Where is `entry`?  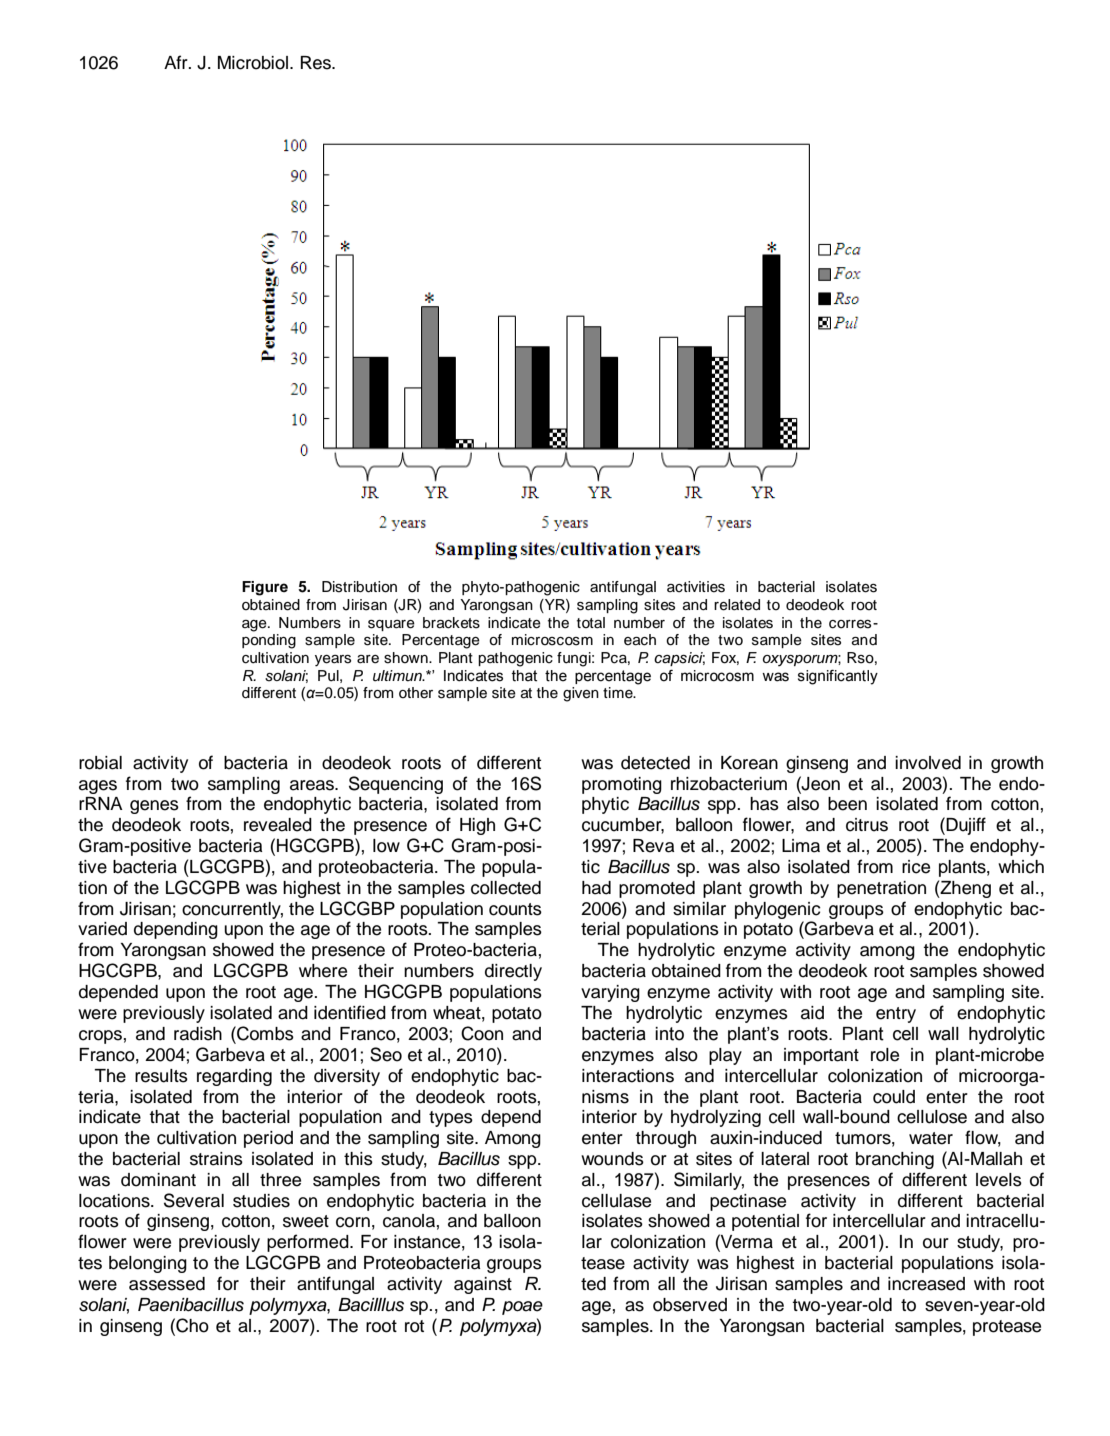 entry is located at coordinates (896, 1015).
